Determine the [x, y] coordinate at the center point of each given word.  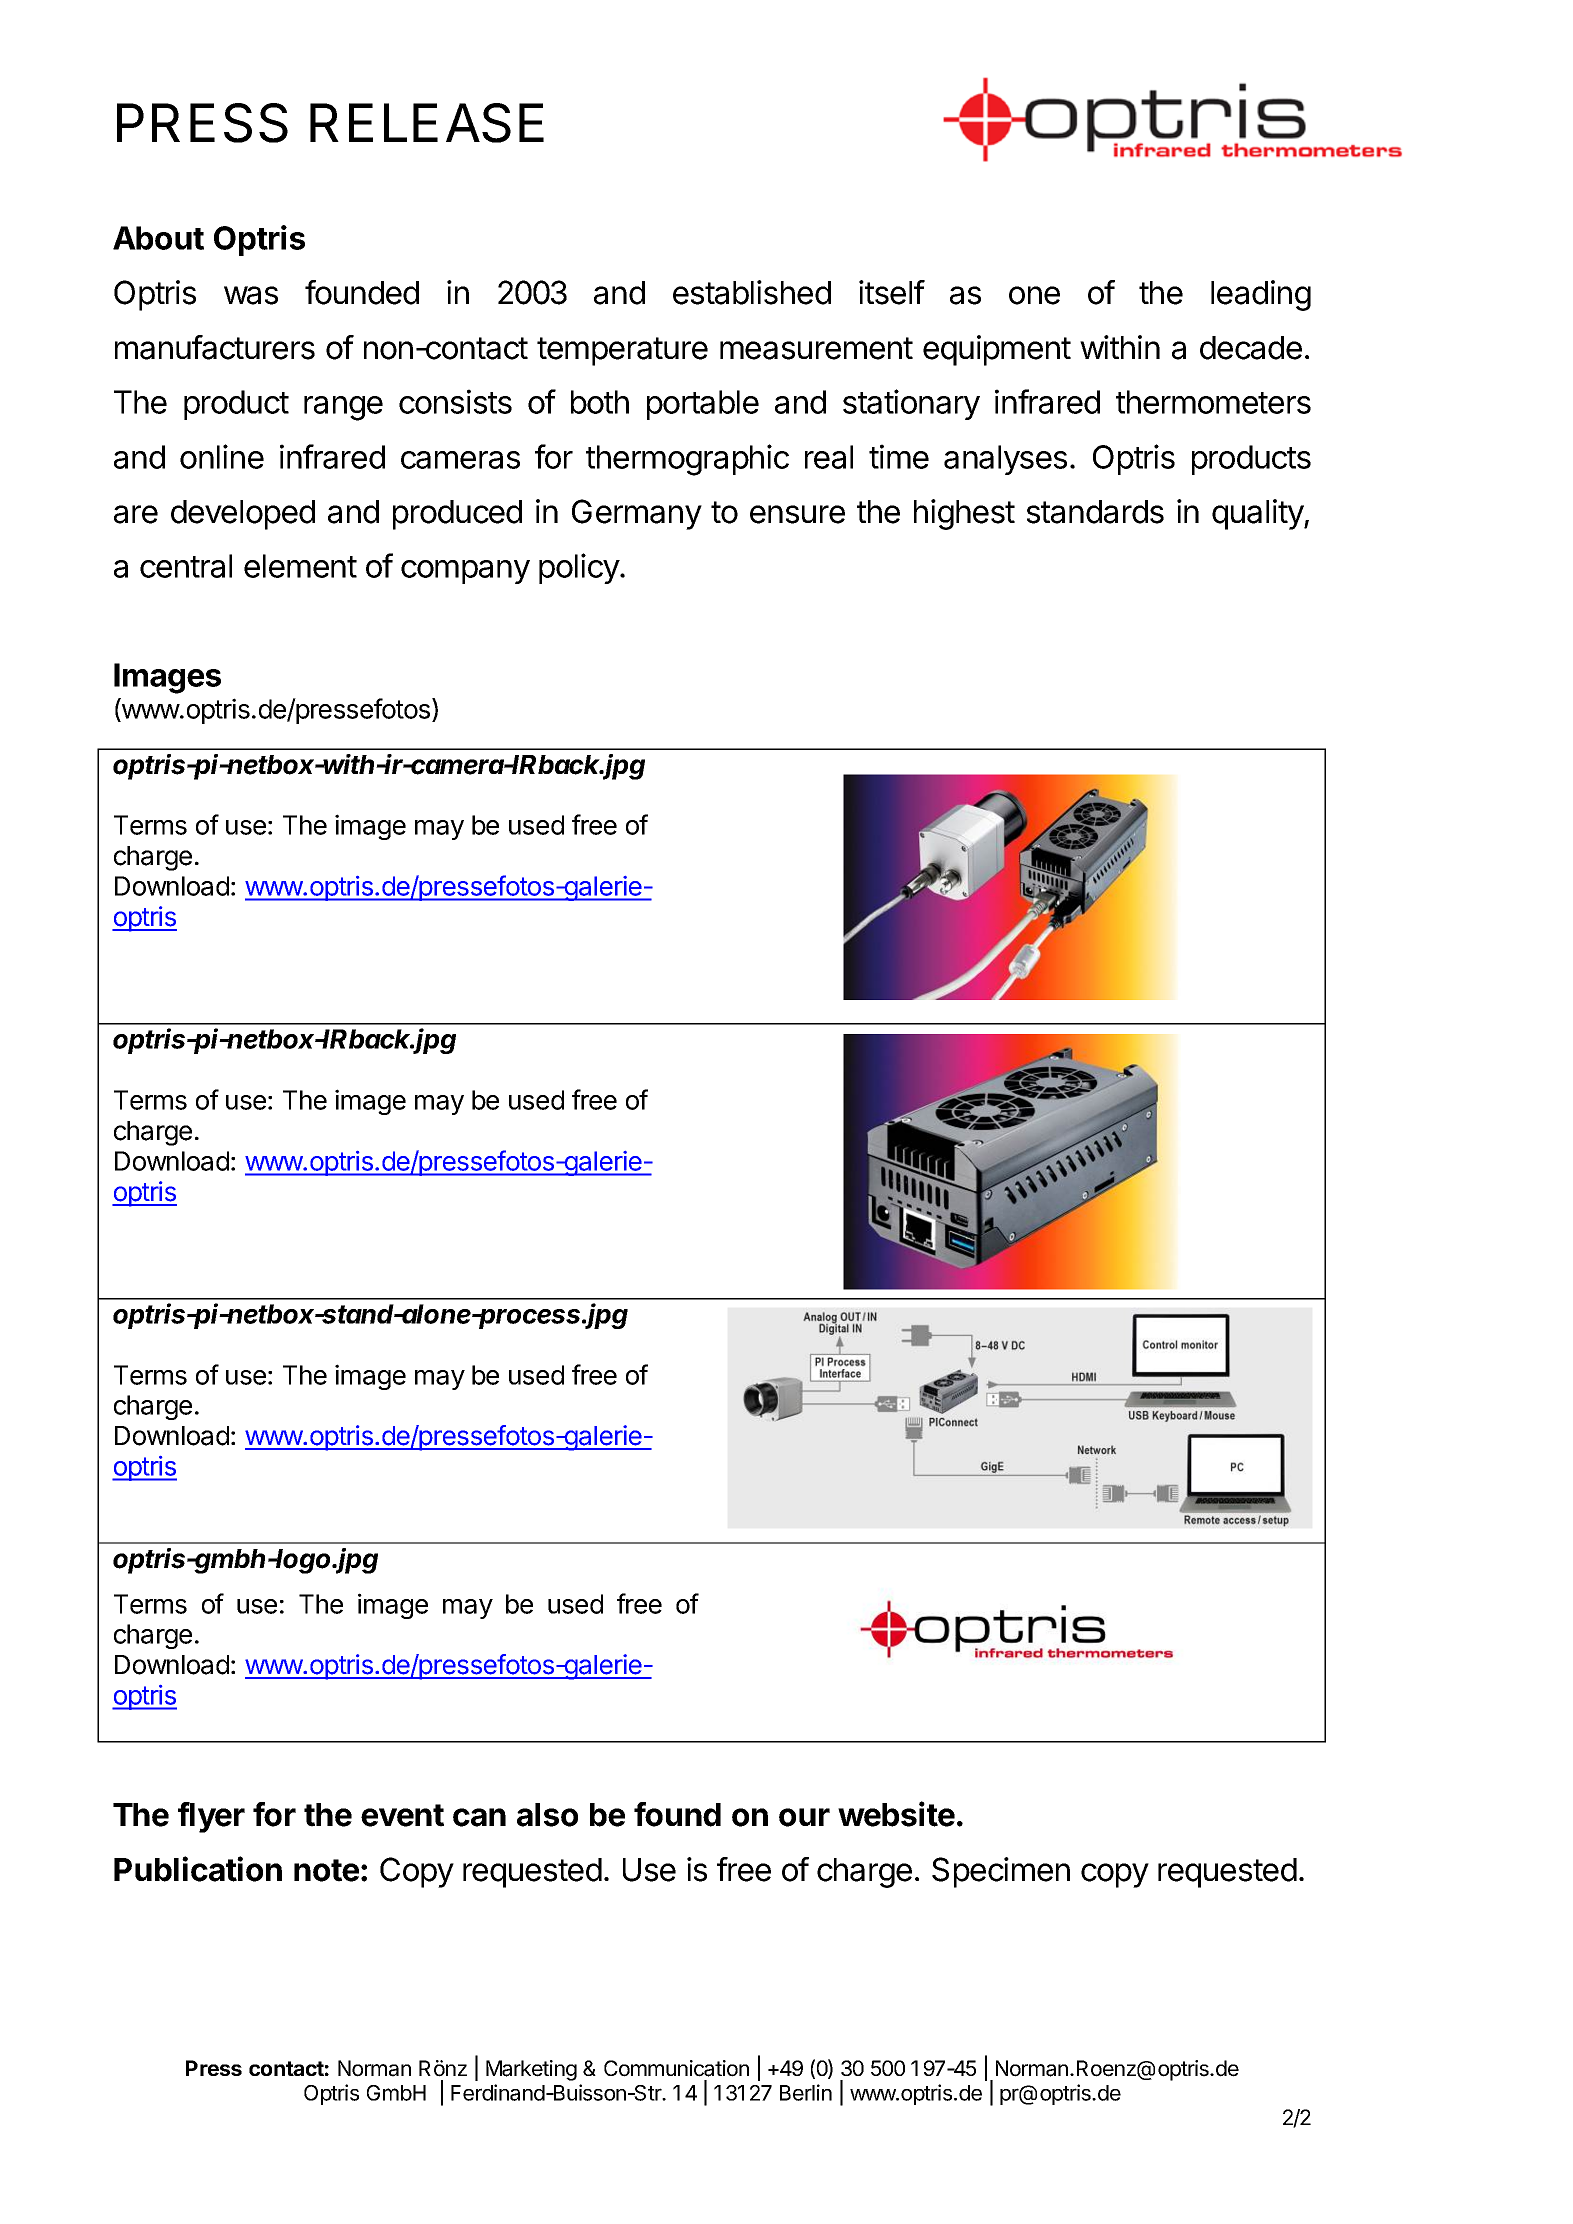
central [186, 566]
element [300, 566]
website [896, 1814]
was [251, 295]
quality [1258, 514]
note [326, 1870]
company [465, 572]
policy [580, 568]
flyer [211, 1817]
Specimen [1001, 1872]
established [752, 292]
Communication [676, 2068]
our [804, 1817]
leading [1261, 295]
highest [964, 514]
